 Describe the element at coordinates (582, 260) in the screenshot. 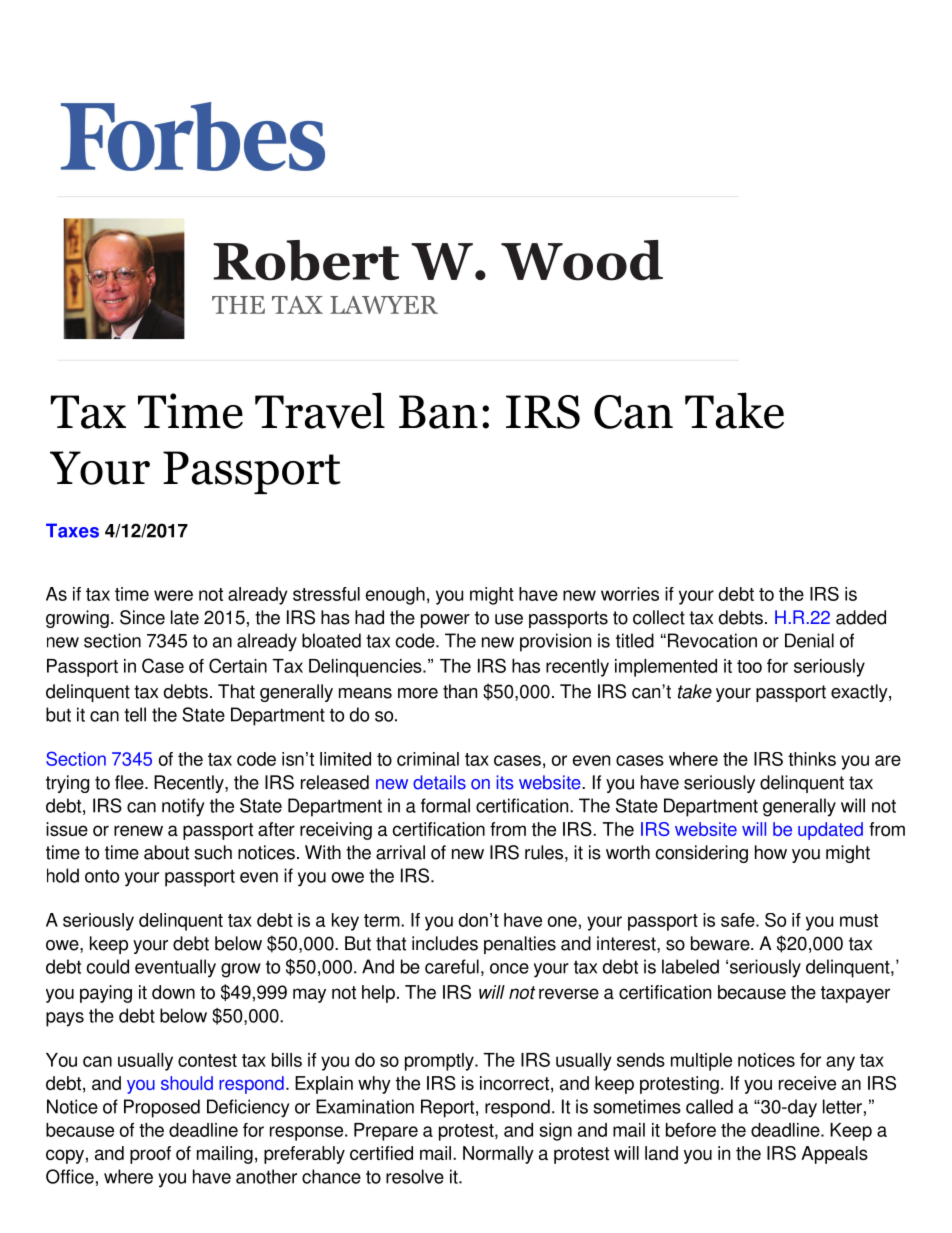

I see `Wood` at that location.
